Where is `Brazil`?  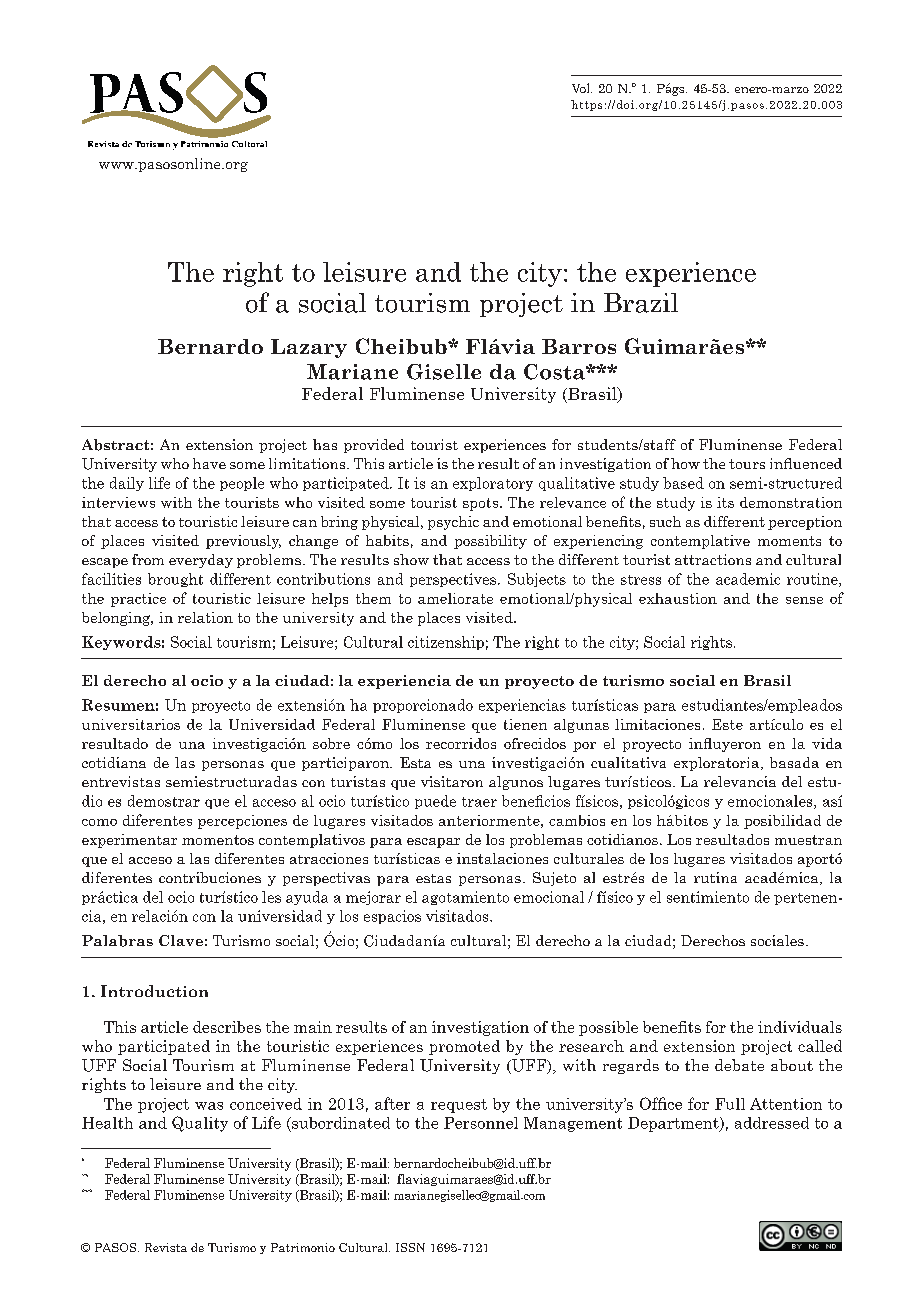 Brazil is located at coordinates (641, 303).
